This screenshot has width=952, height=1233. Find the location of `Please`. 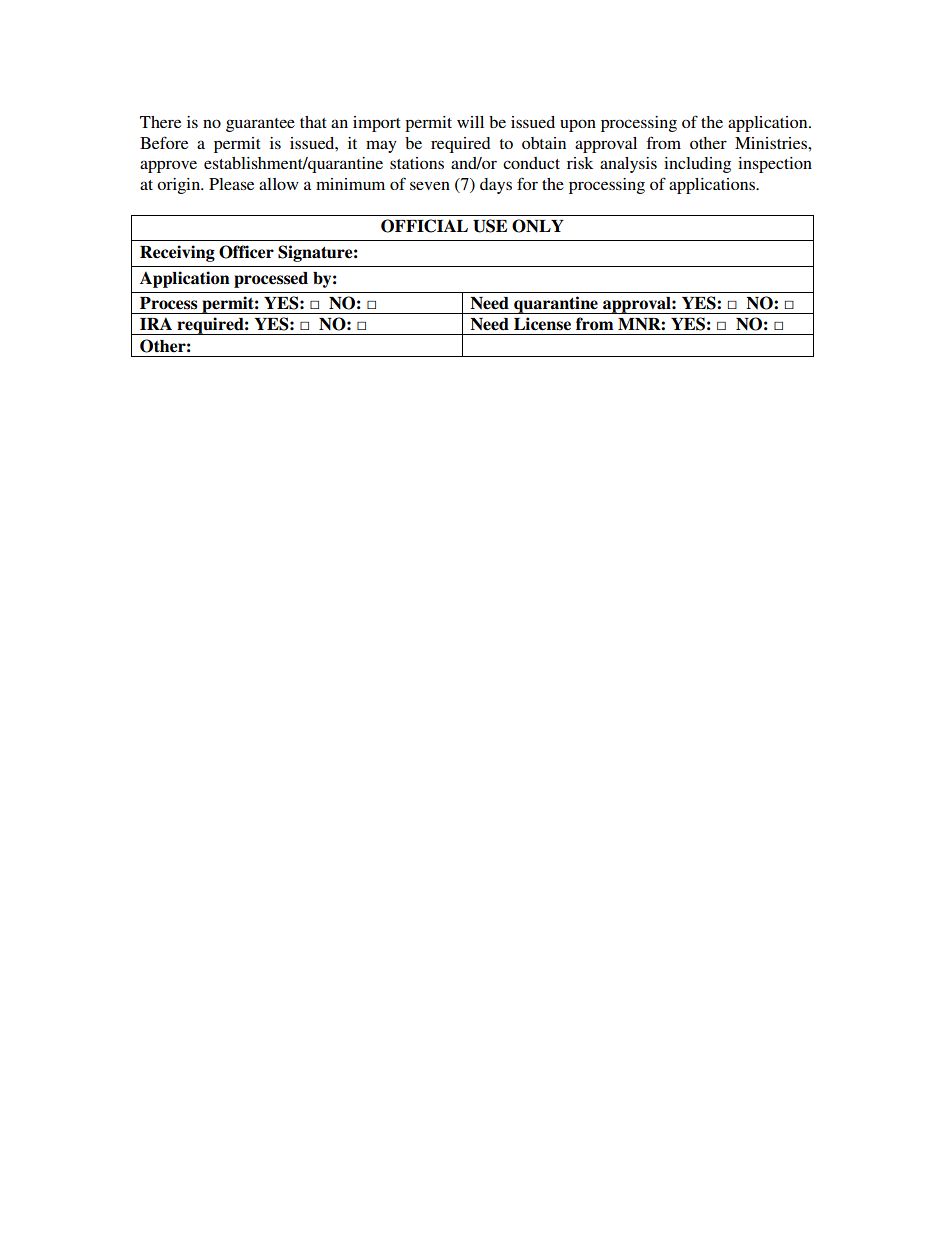

Please is located at coordinates (231, 184).
